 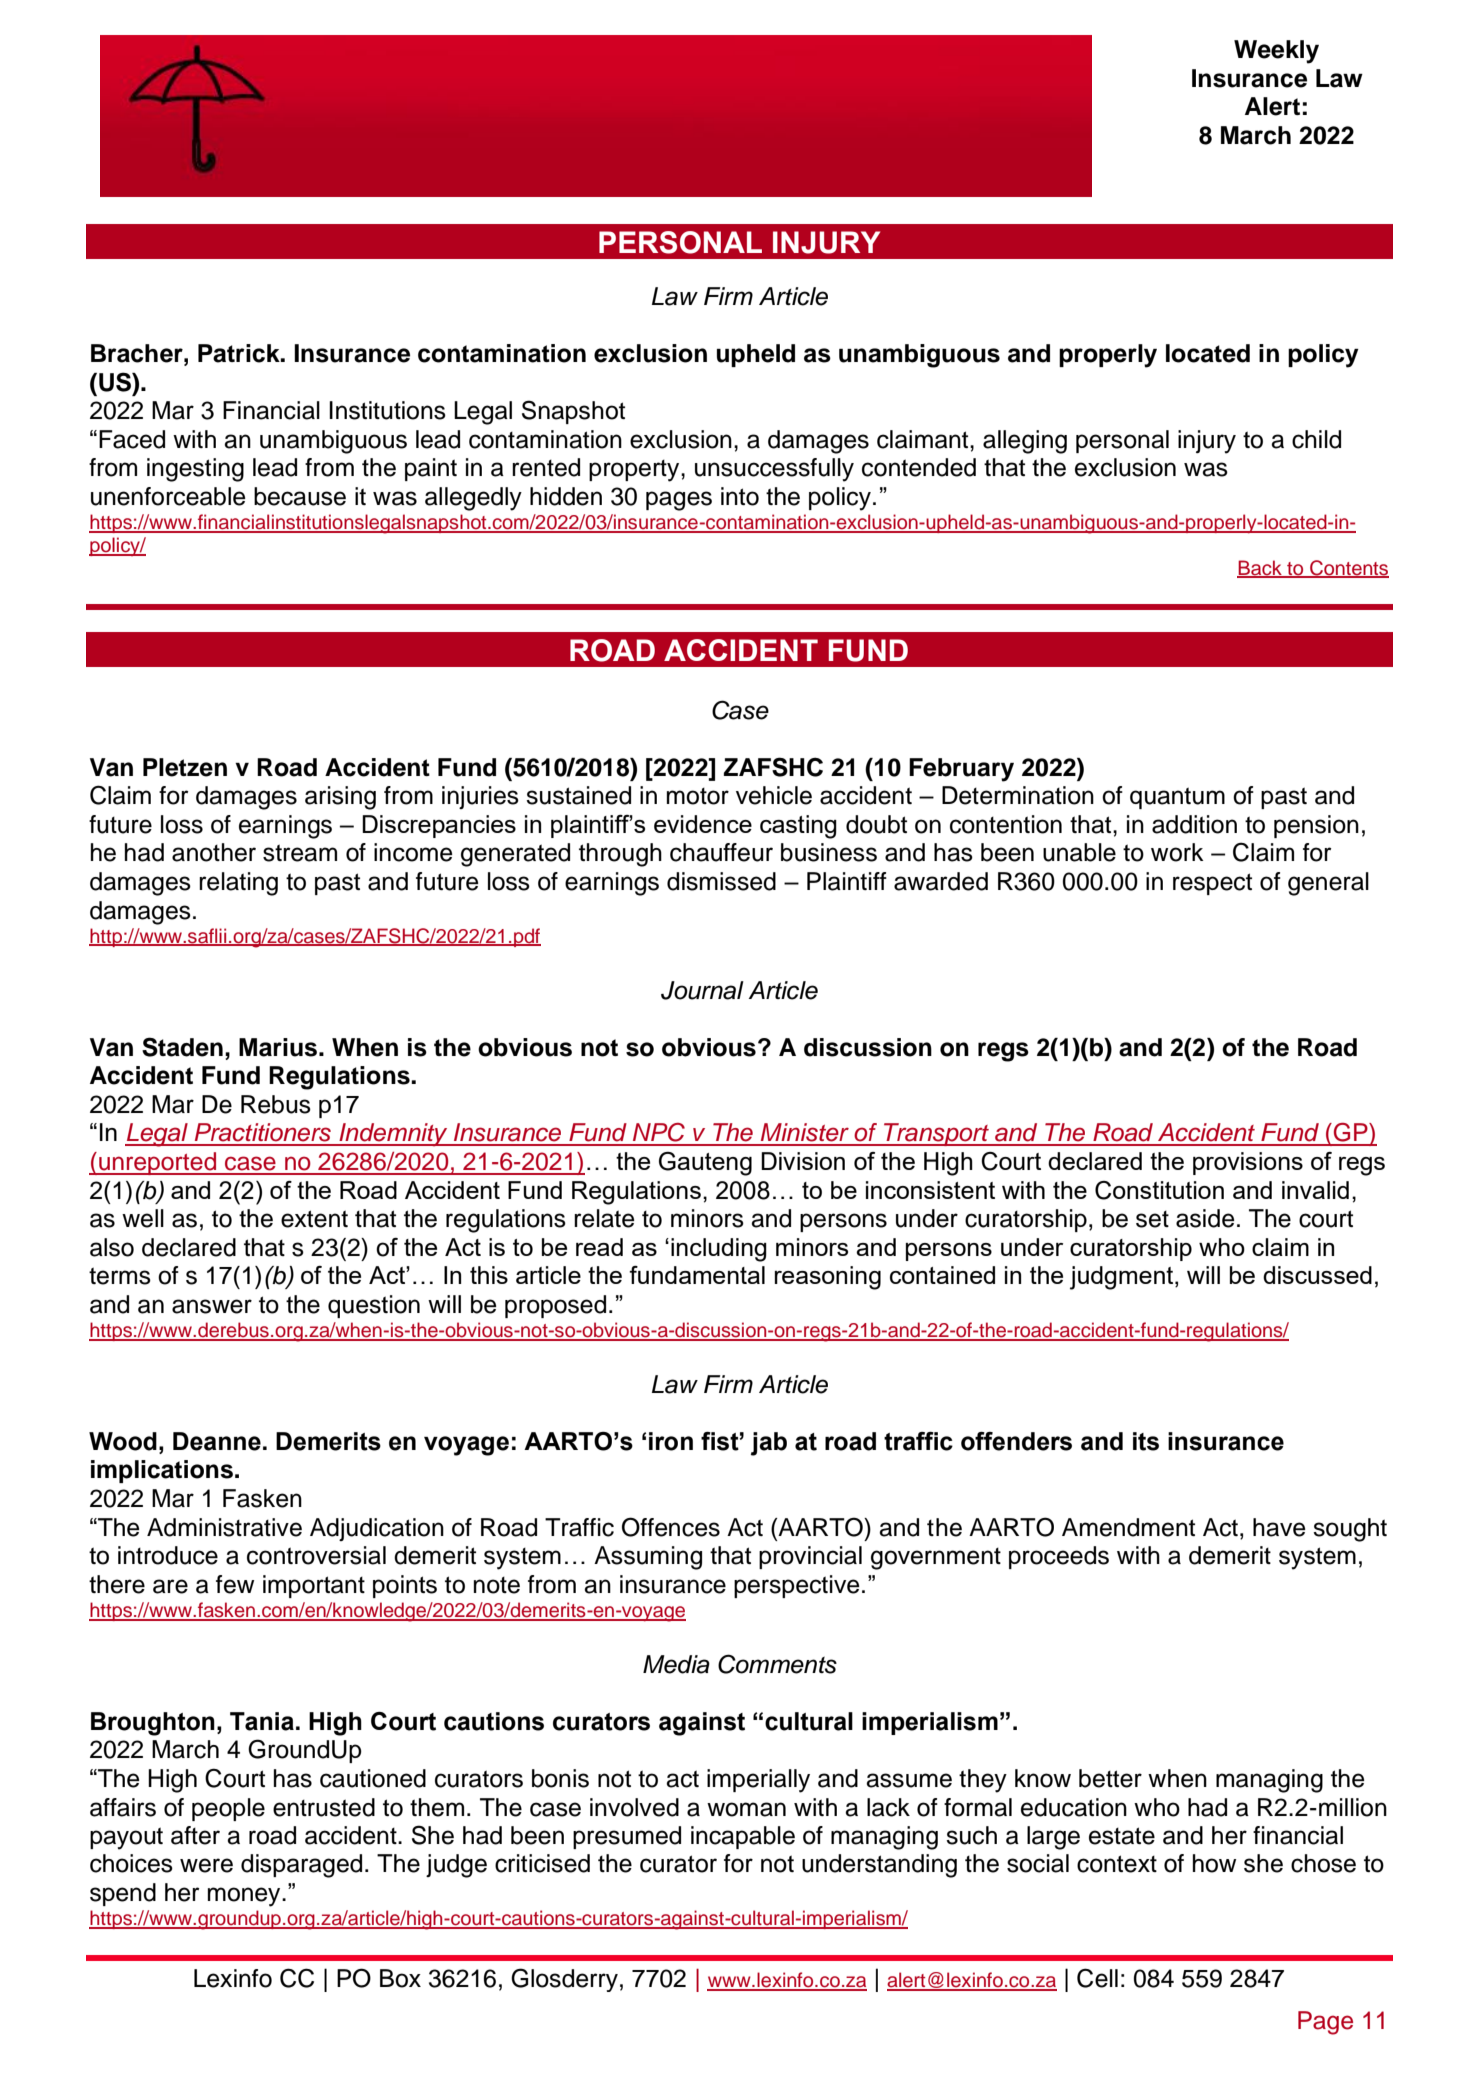 I want to click on Faced, so click(x=132, y=439).
